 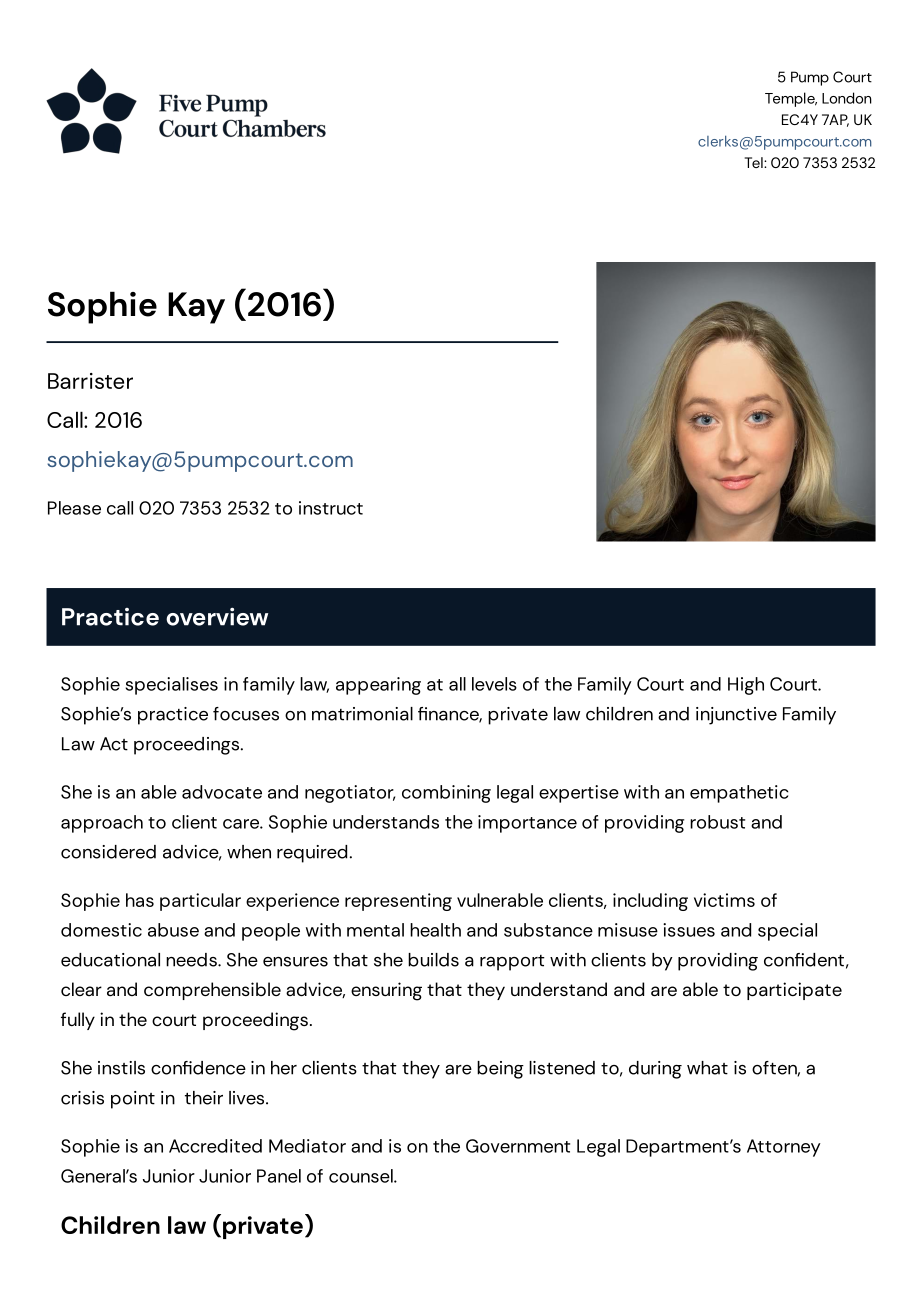 I want to click on Tel, so click(x=755, y=162).
